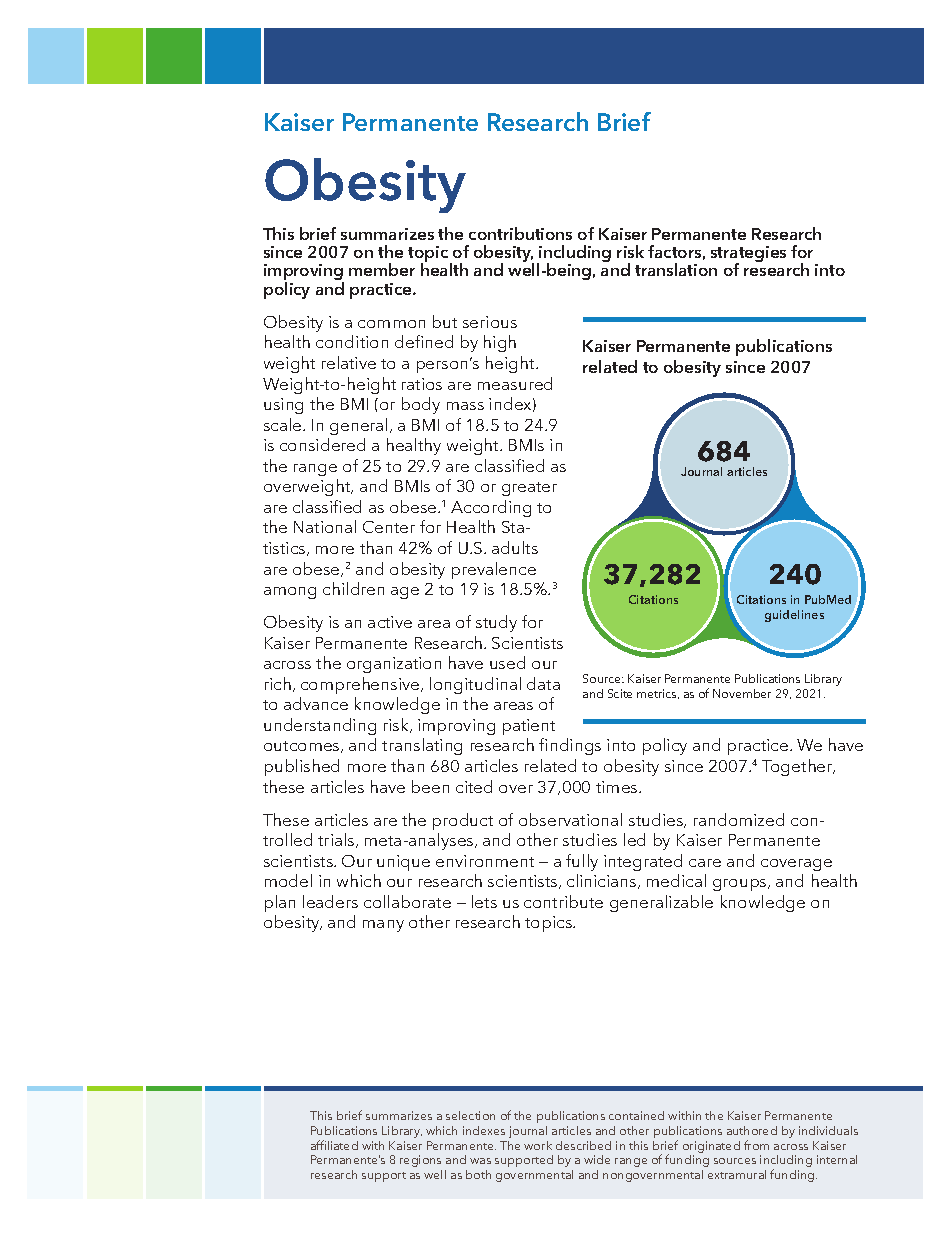 The image size is (952, 1233). What do you see at coordinates (382, 269) in the screenshot?
I see `member` at bounding box center [382, 269].
